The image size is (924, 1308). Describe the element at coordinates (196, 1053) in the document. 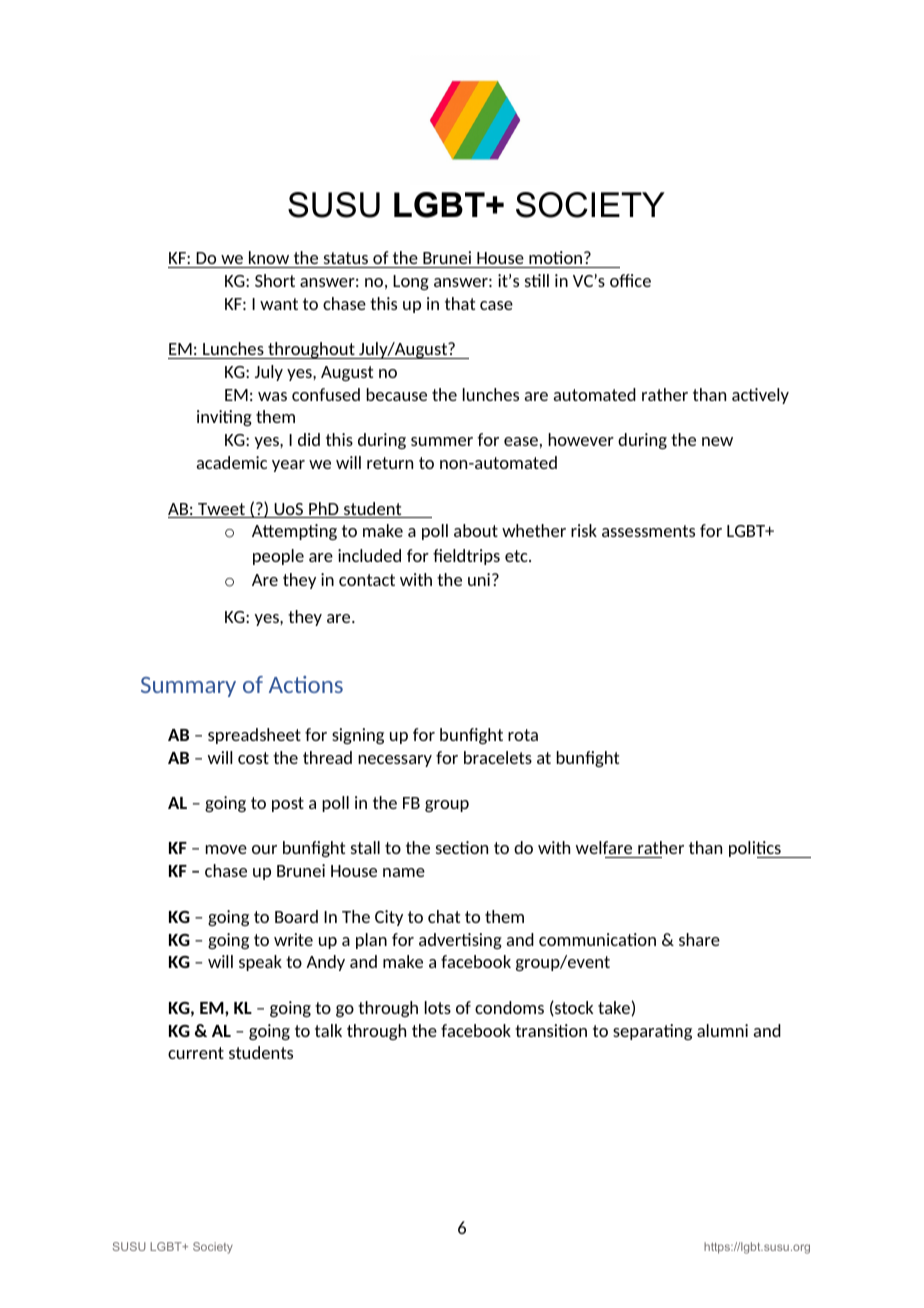

I see `current` at that location.
